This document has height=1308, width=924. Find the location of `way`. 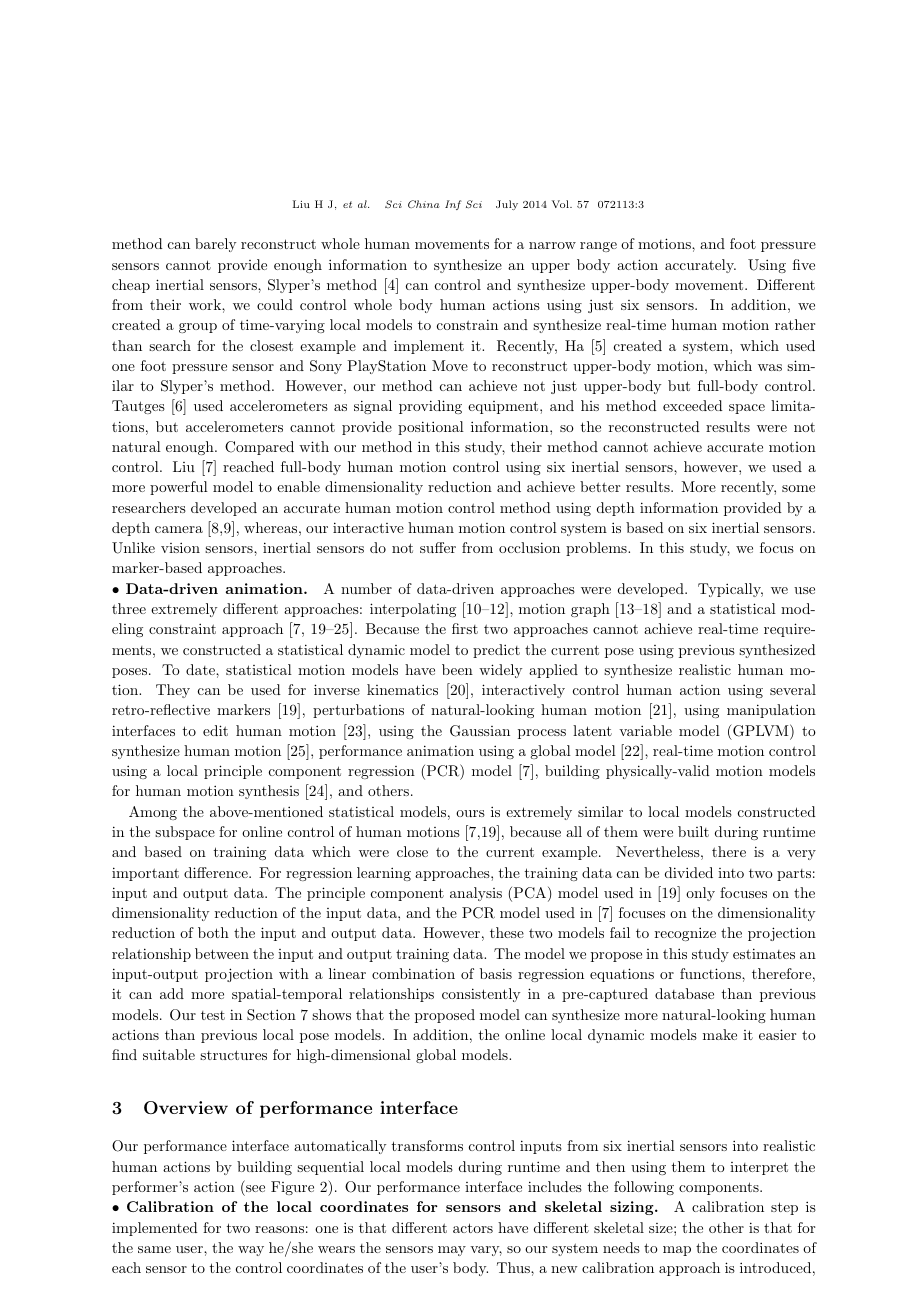

way is located at coordinates (251, 1251).
